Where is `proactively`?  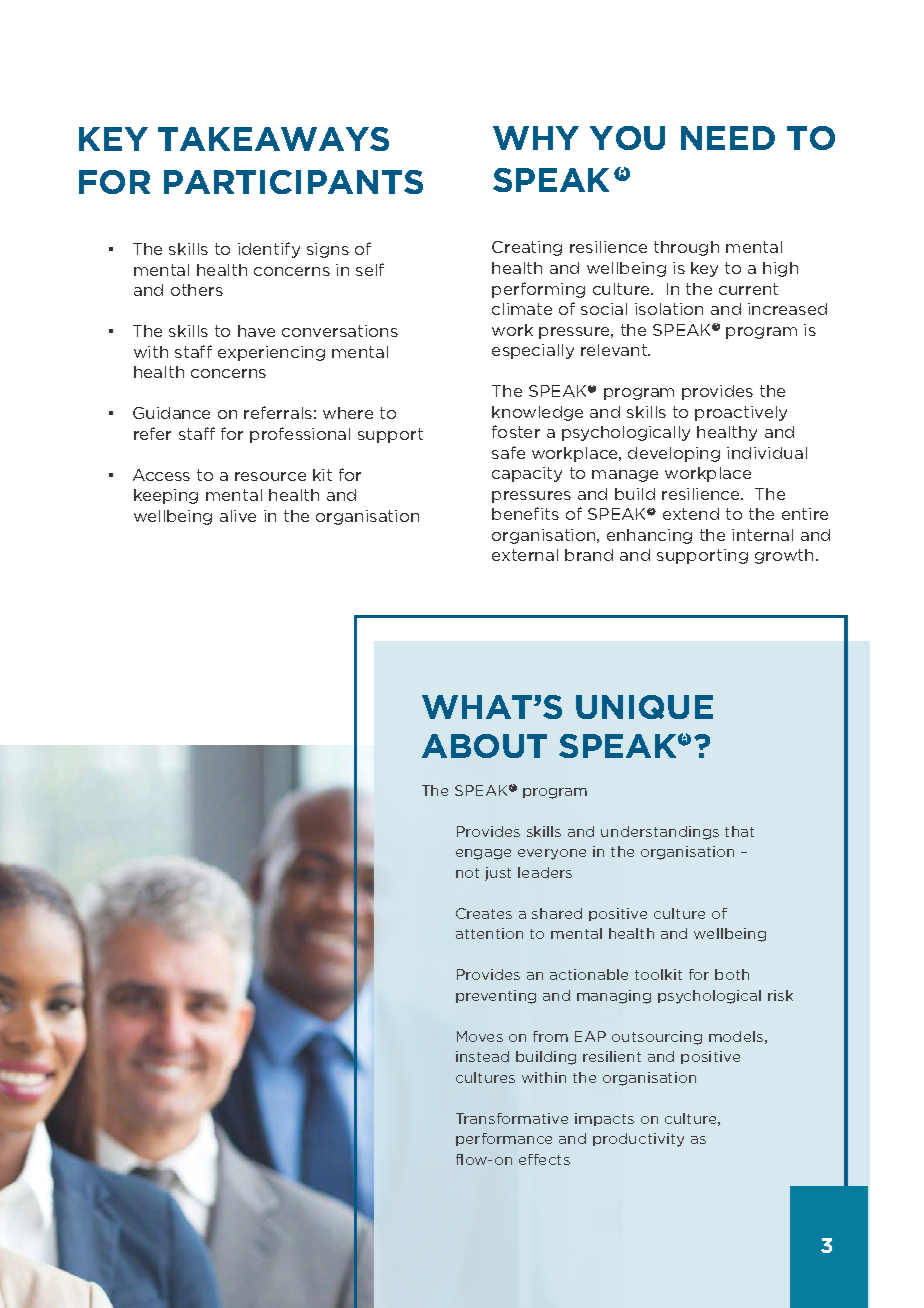 proactively is located at coordinates (741, 413).
